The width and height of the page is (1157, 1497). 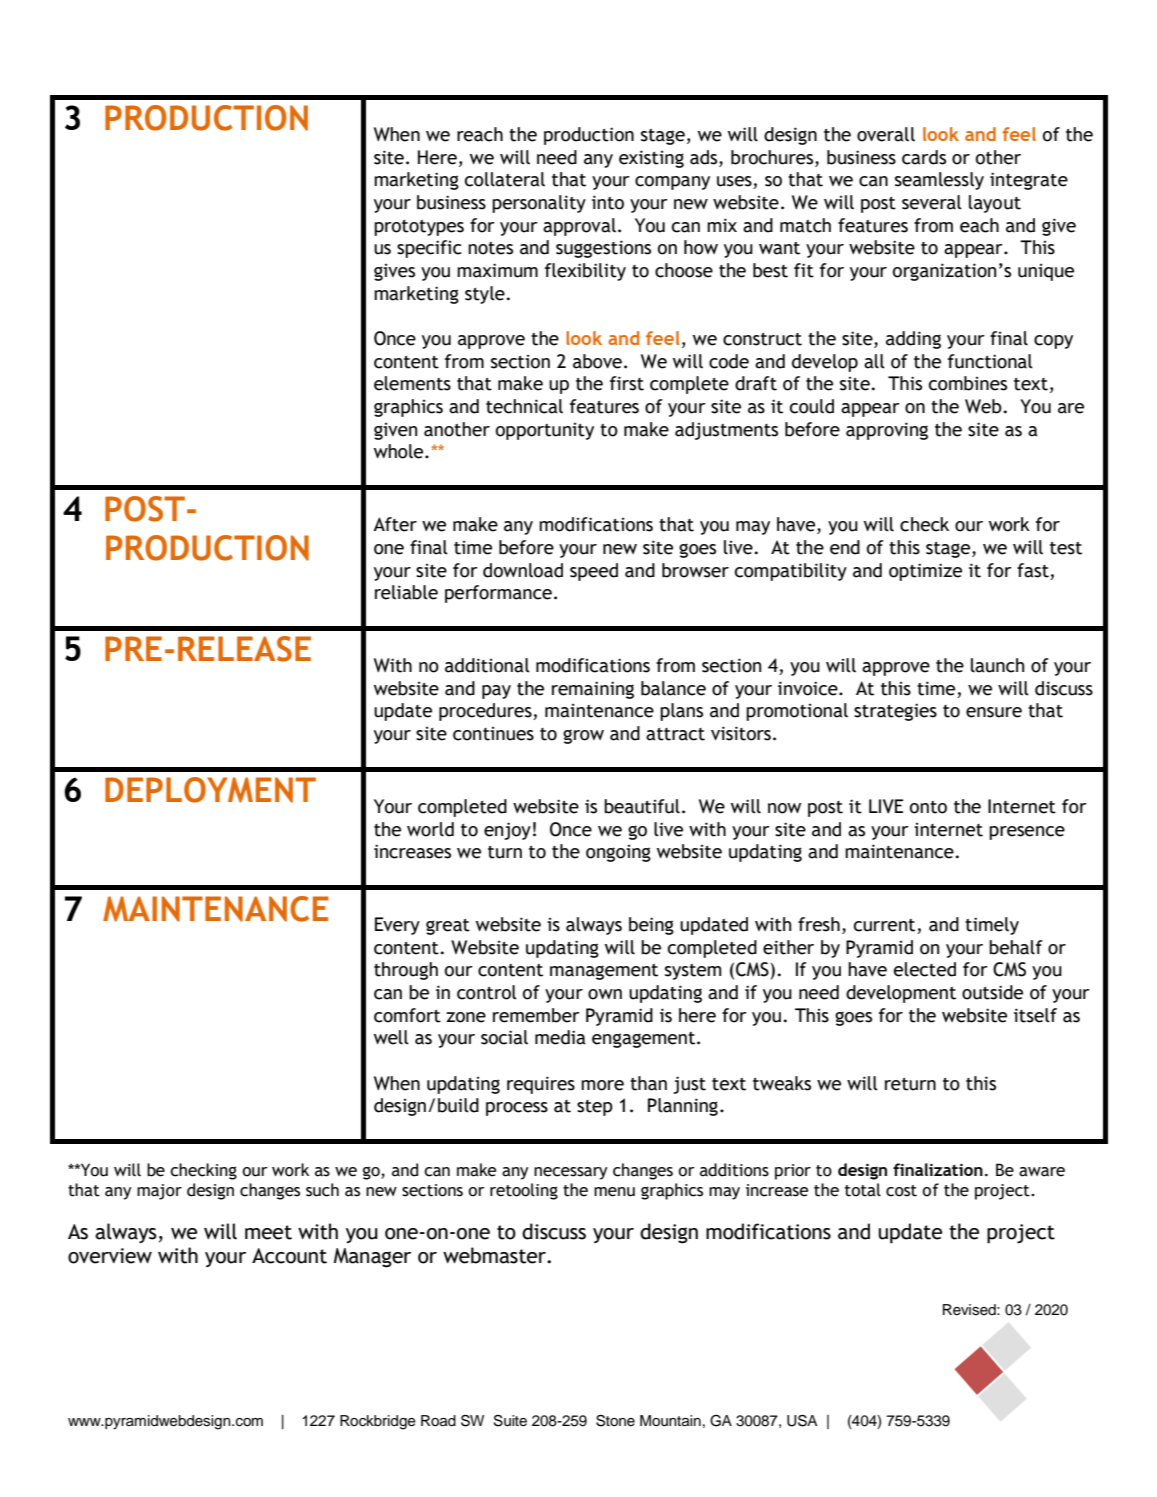 What do you see at coordinates (604, 972) in the page?
I see `management` at bounding box center [604, 972].
